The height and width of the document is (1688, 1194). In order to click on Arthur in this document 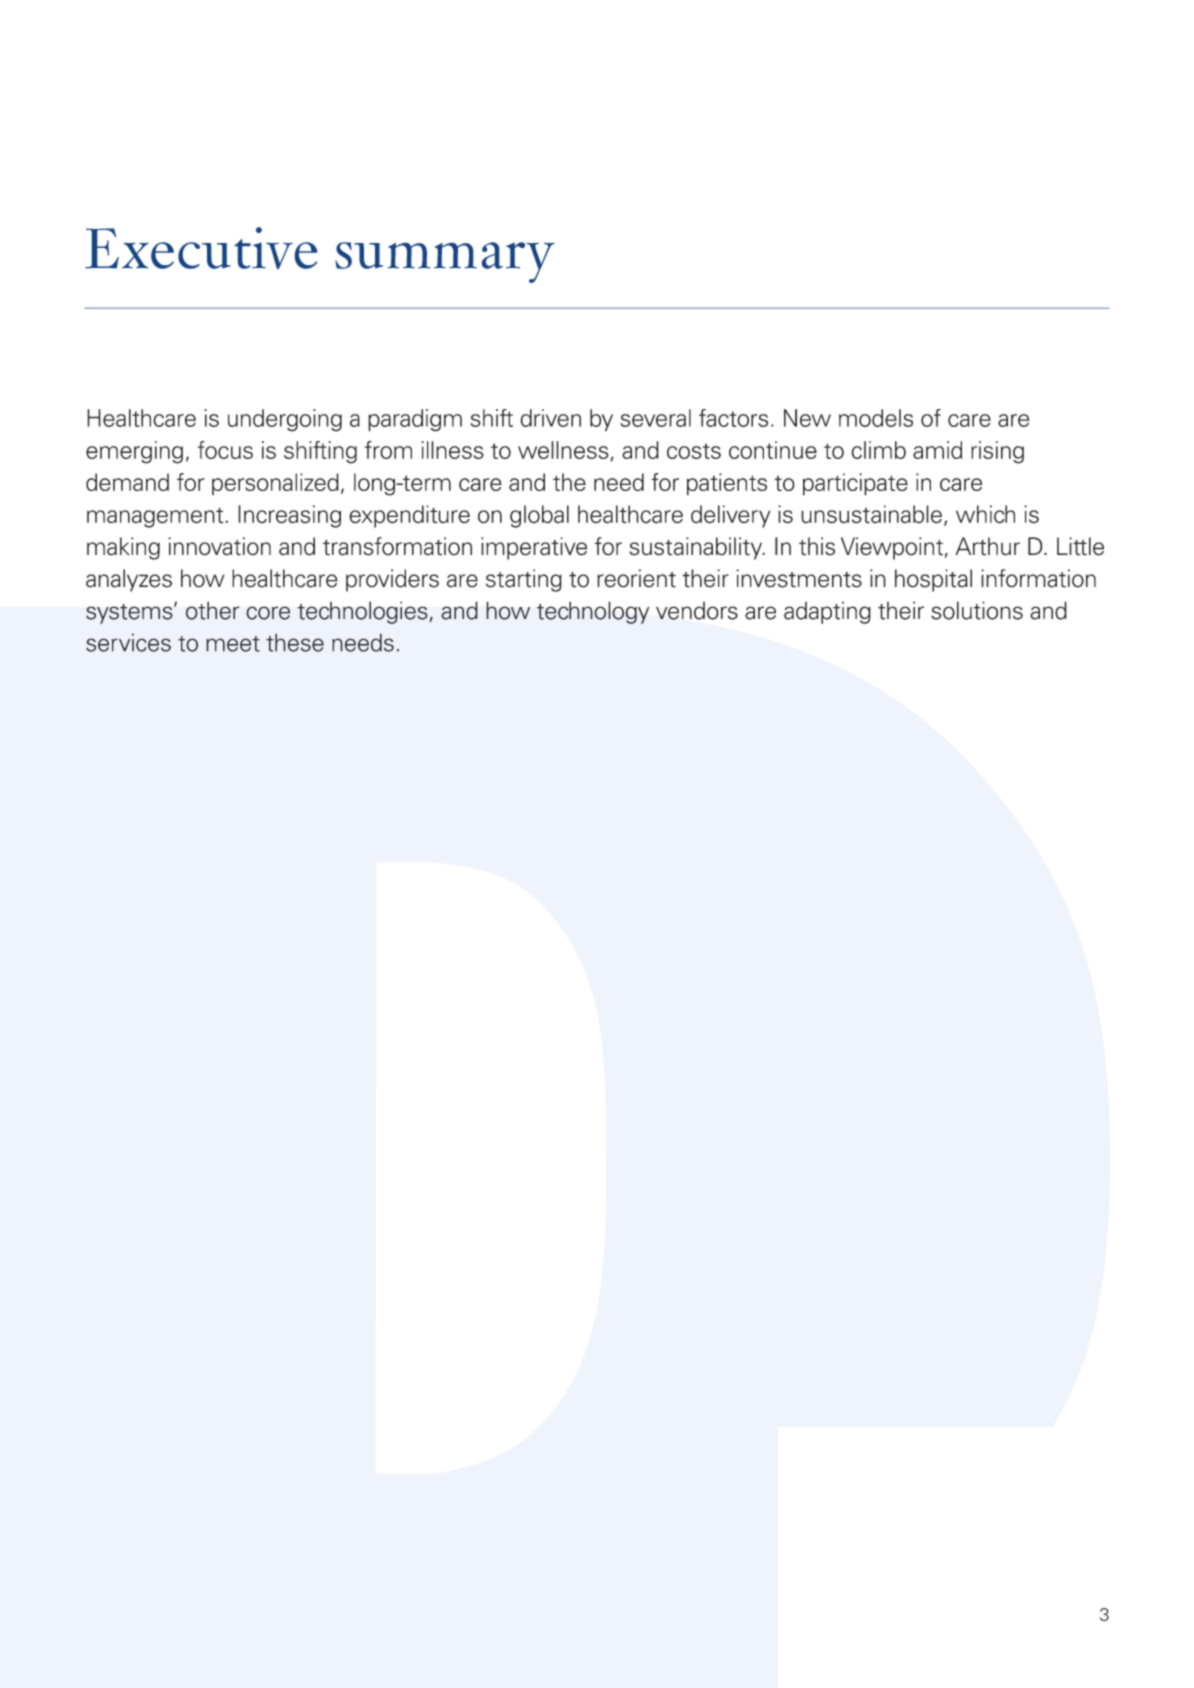, I will do `click(987, 546)`.
